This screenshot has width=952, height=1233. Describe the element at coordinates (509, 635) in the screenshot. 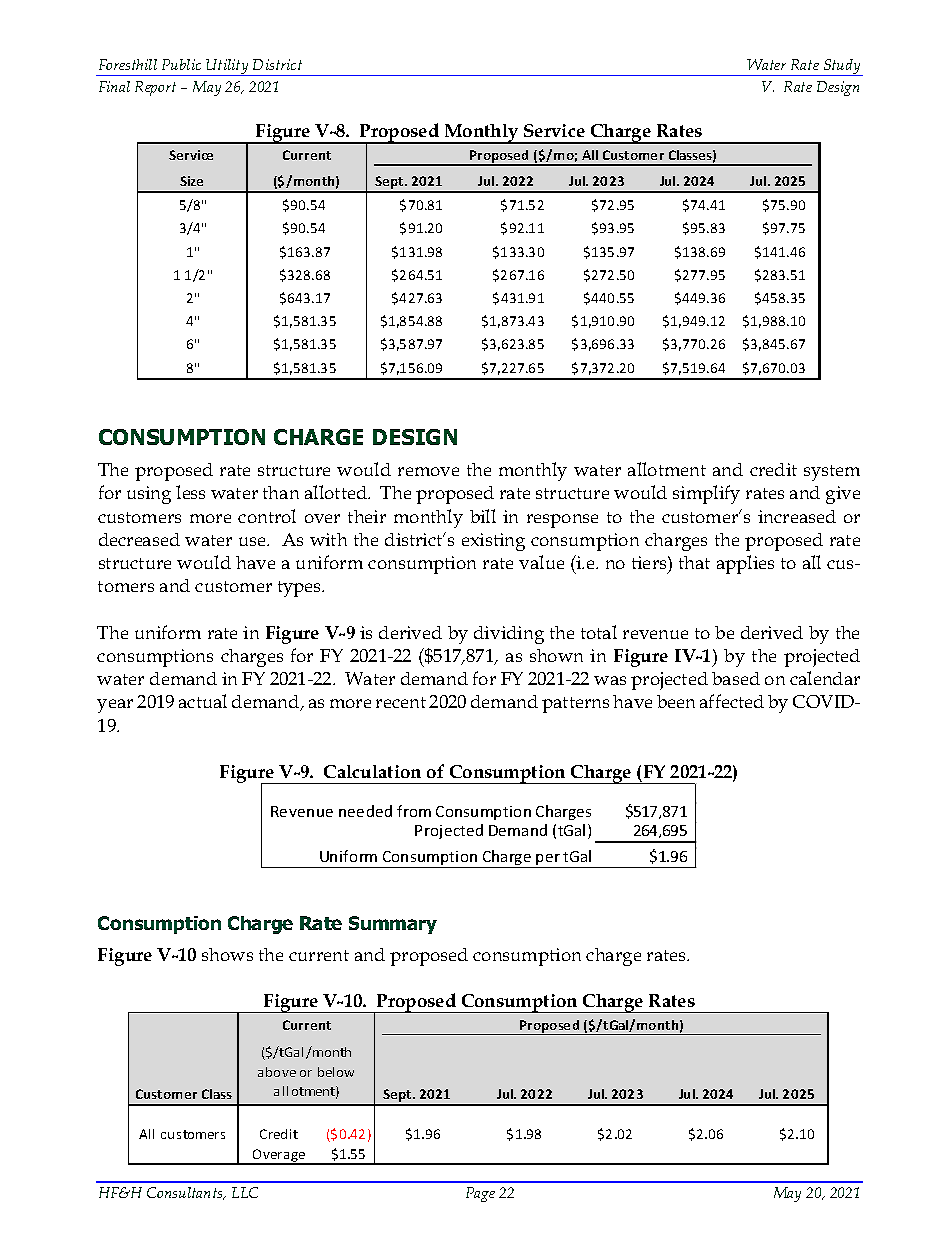

I see `dividing` at that location.
